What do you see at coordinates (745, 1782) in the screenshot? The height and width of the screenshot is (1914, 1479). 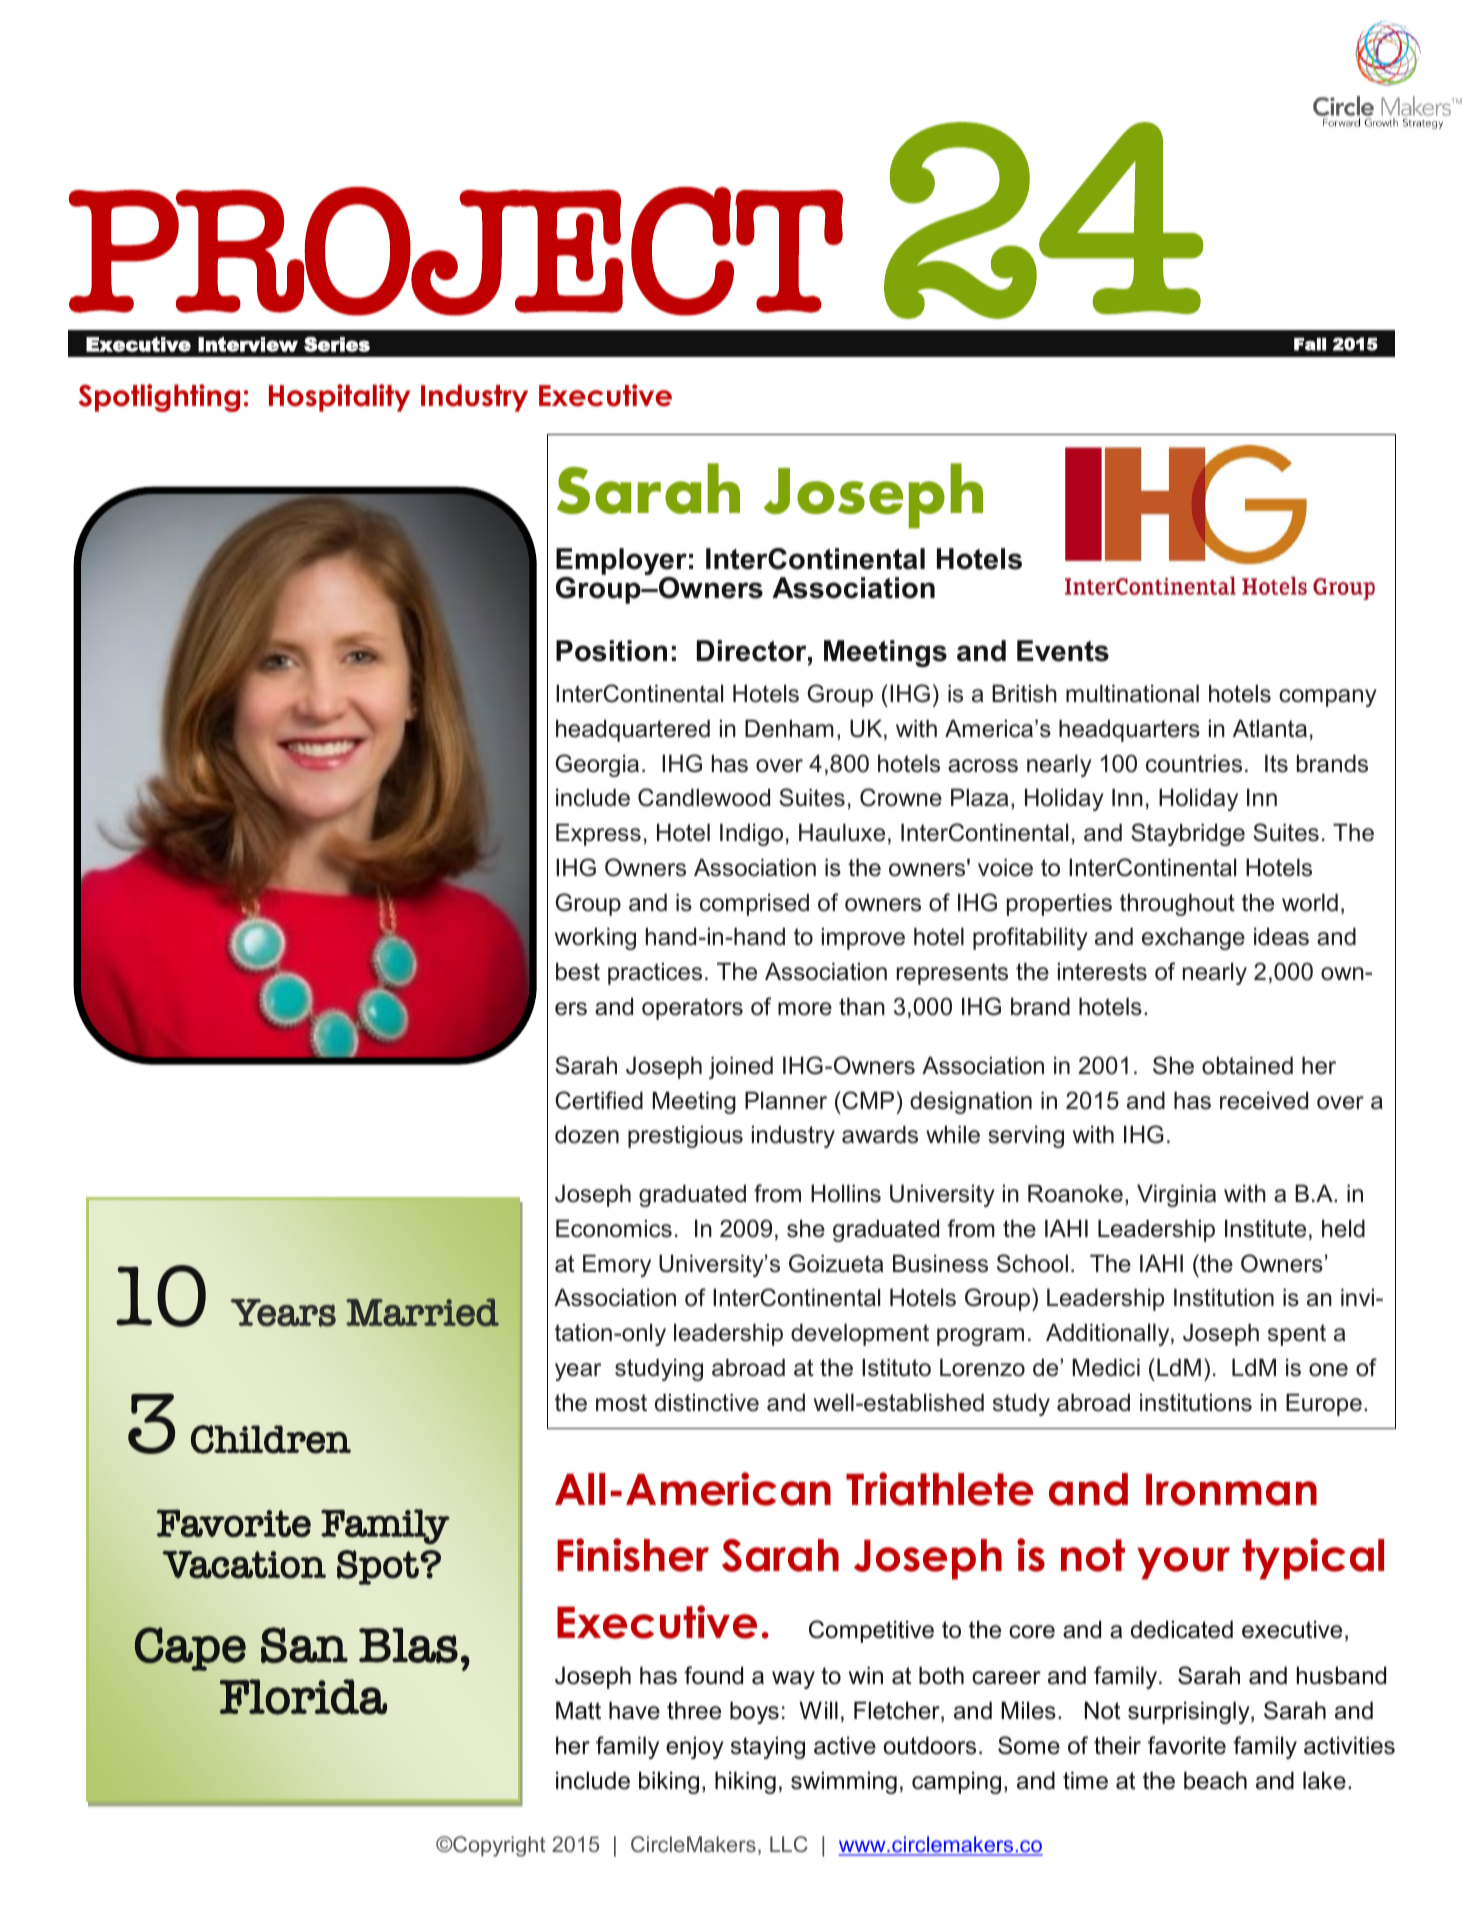 I see `hiking` at bounding box center [745, 1782].
